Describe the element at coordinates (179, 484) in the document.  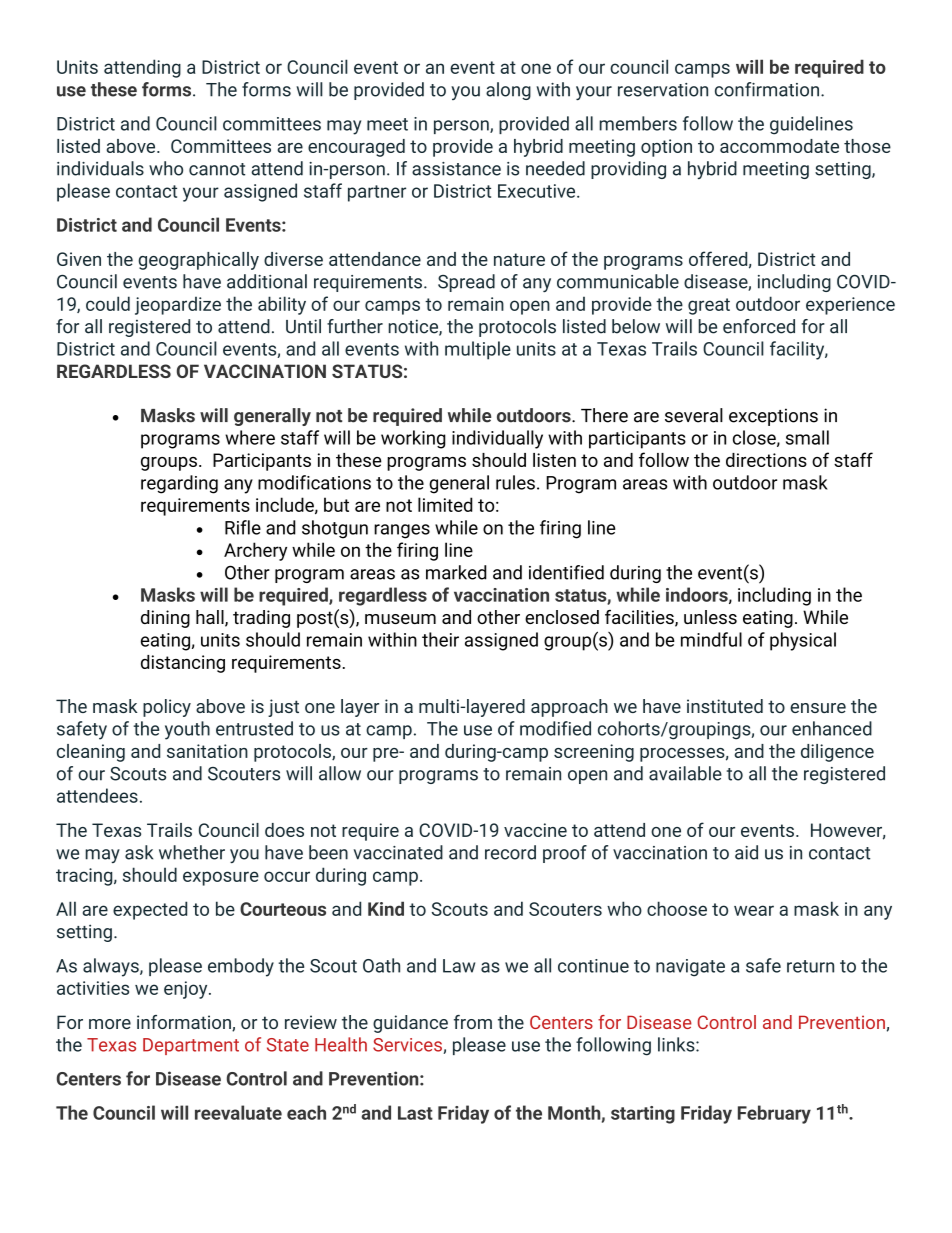
I see `regarding` at that location.
